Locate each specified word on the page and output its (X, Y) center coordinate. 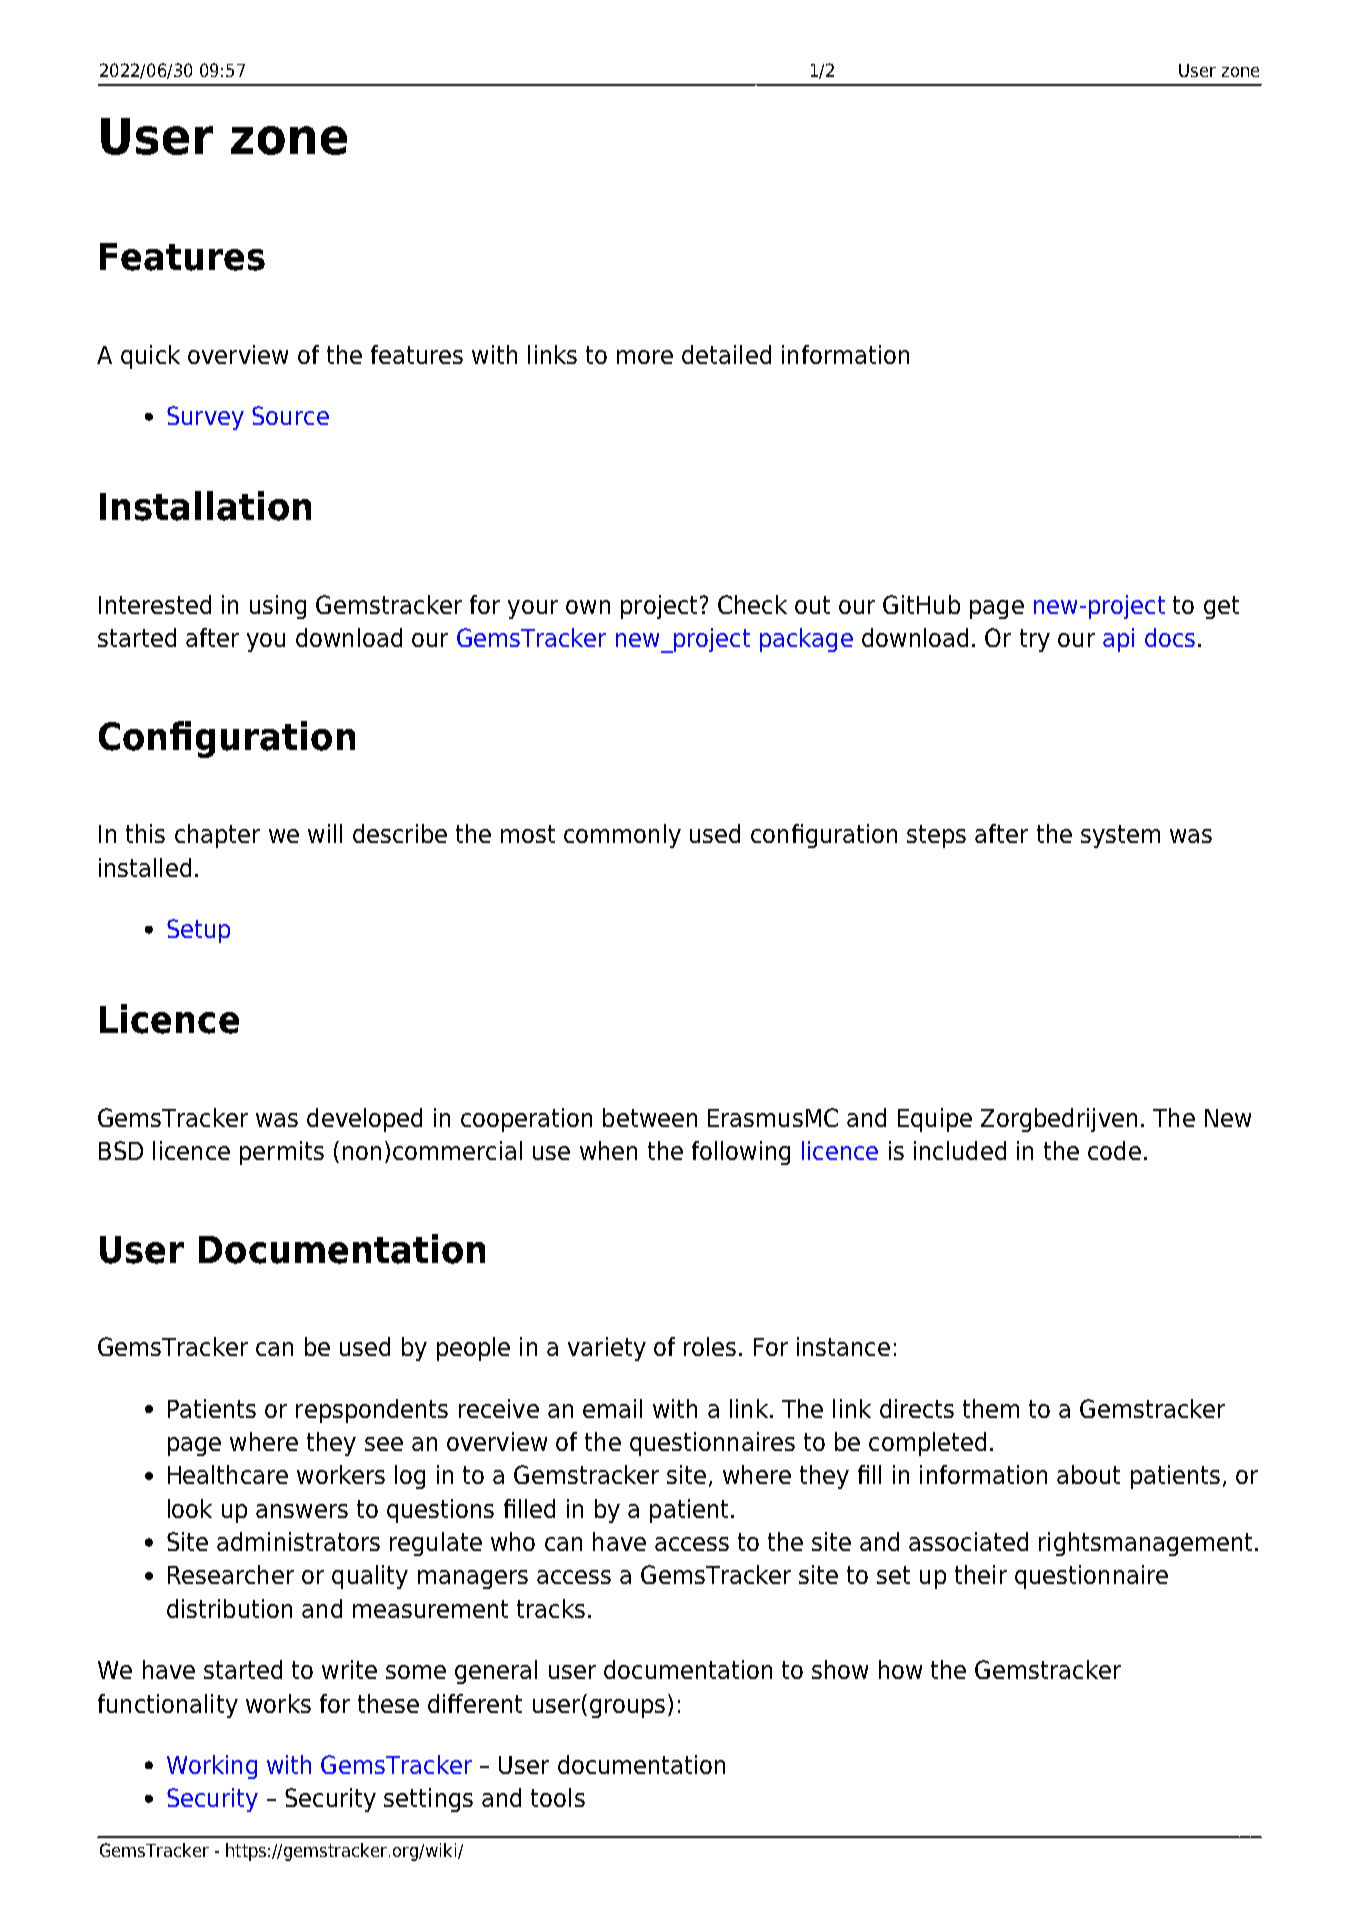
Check (752, 604)
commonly (622, 836)
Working (212, 1767)
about (1088, 1474)
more (645, 357)
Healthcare (228, 1474)
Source (290, 415)
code (1114, 1150)
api (1118, 640)
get (1221, 607)
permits (282, 1153)
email (612, 1408)
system (1120, 836)
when (608, 1150)
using (278, 607)
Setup (198, 931)
